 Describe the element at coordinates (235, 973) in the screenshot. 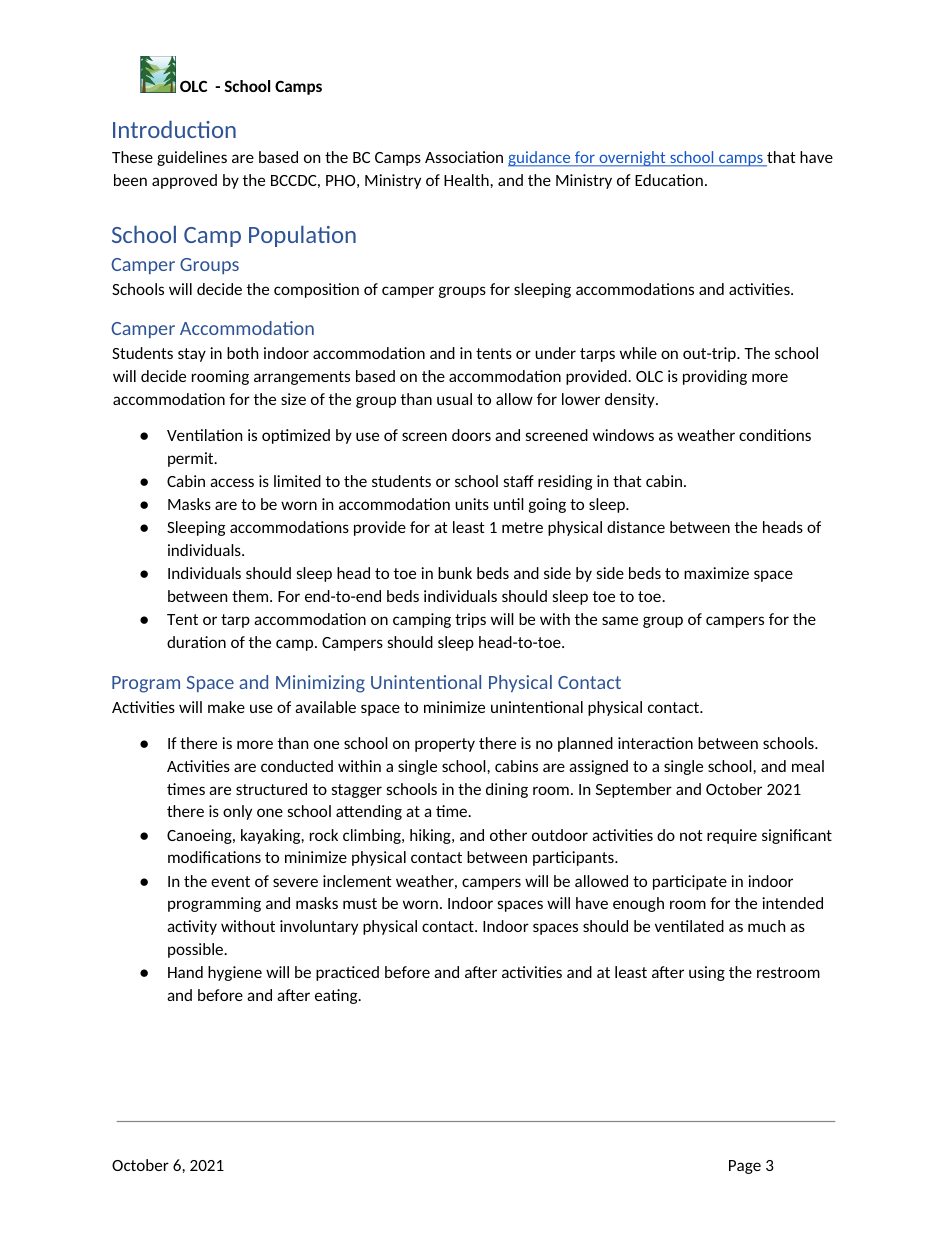

I see `hygiene` at that location.
